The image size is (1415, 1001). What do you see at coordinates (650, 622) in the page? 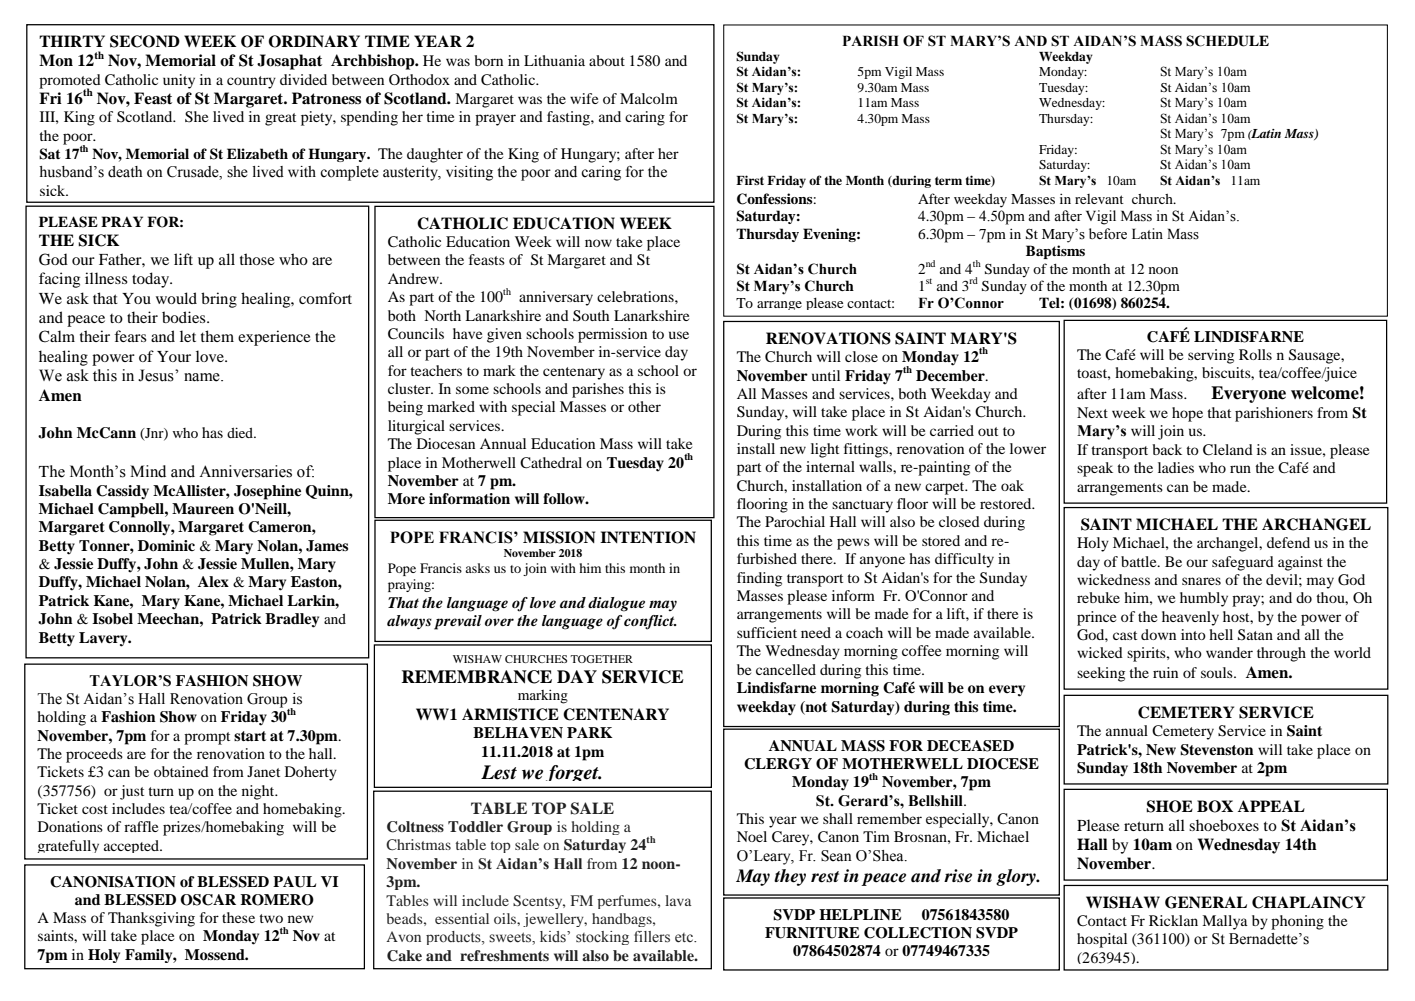
I see `conflict` at bounding box center [650, 622].
